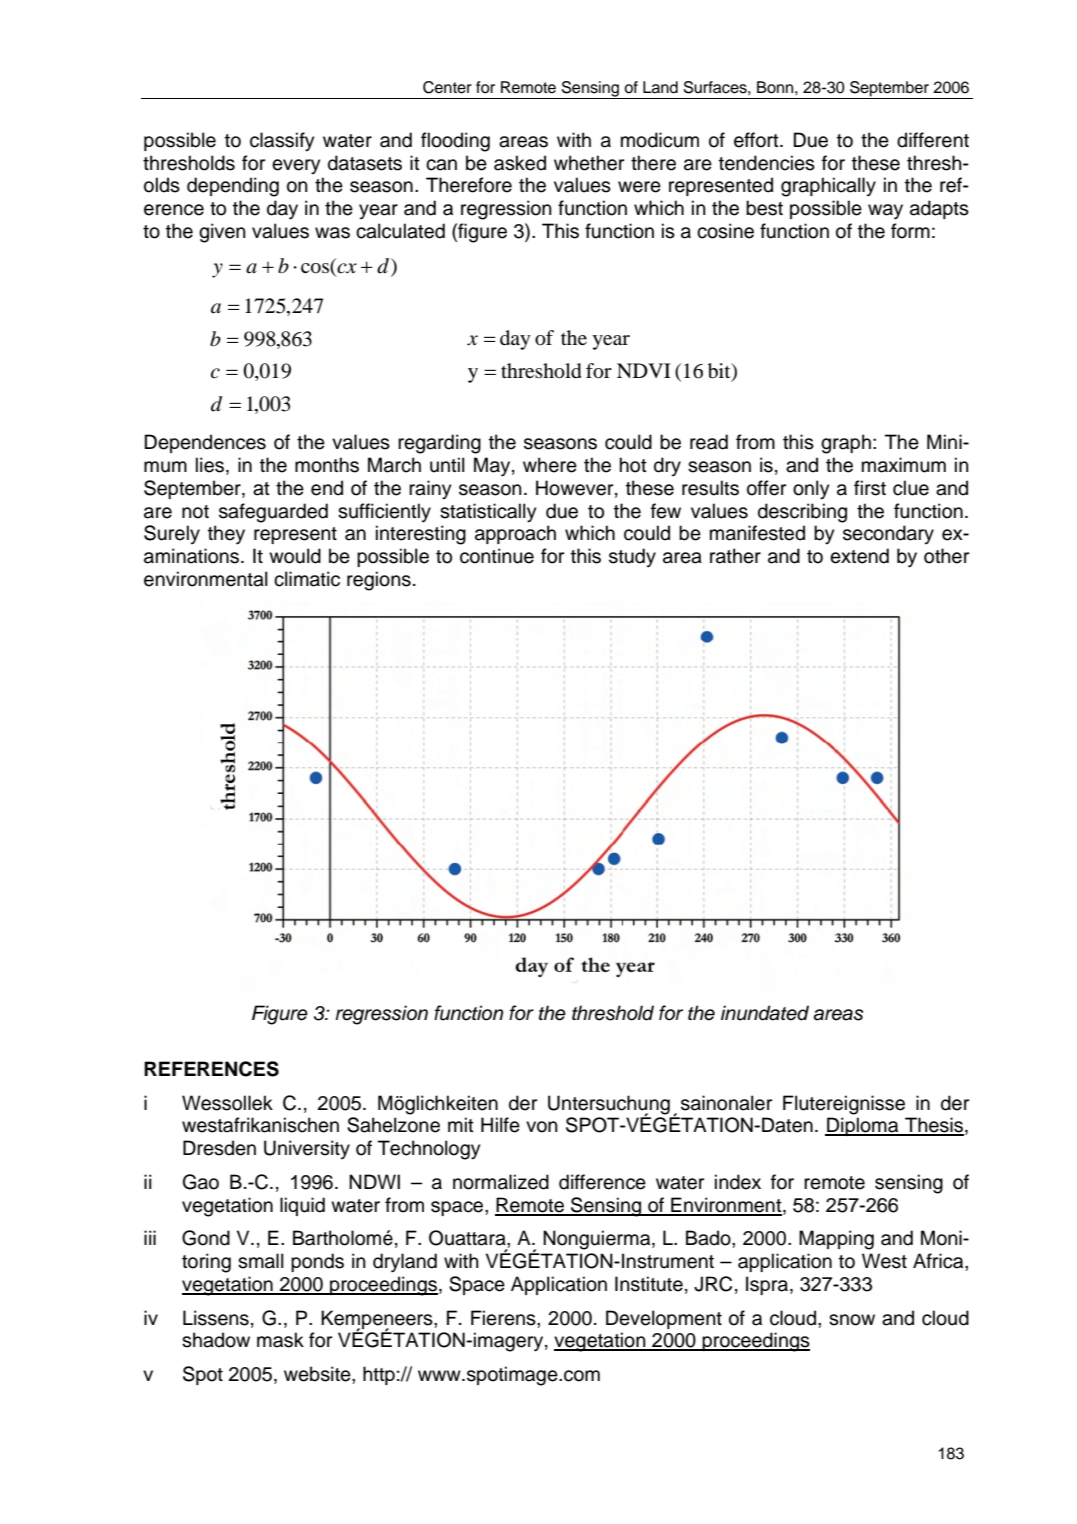 This screenshot has width=1077, height=1524. What do you see at coordinates (282, 142) in the screenshot?
I see `classify` at bounding box center [282, 142].
